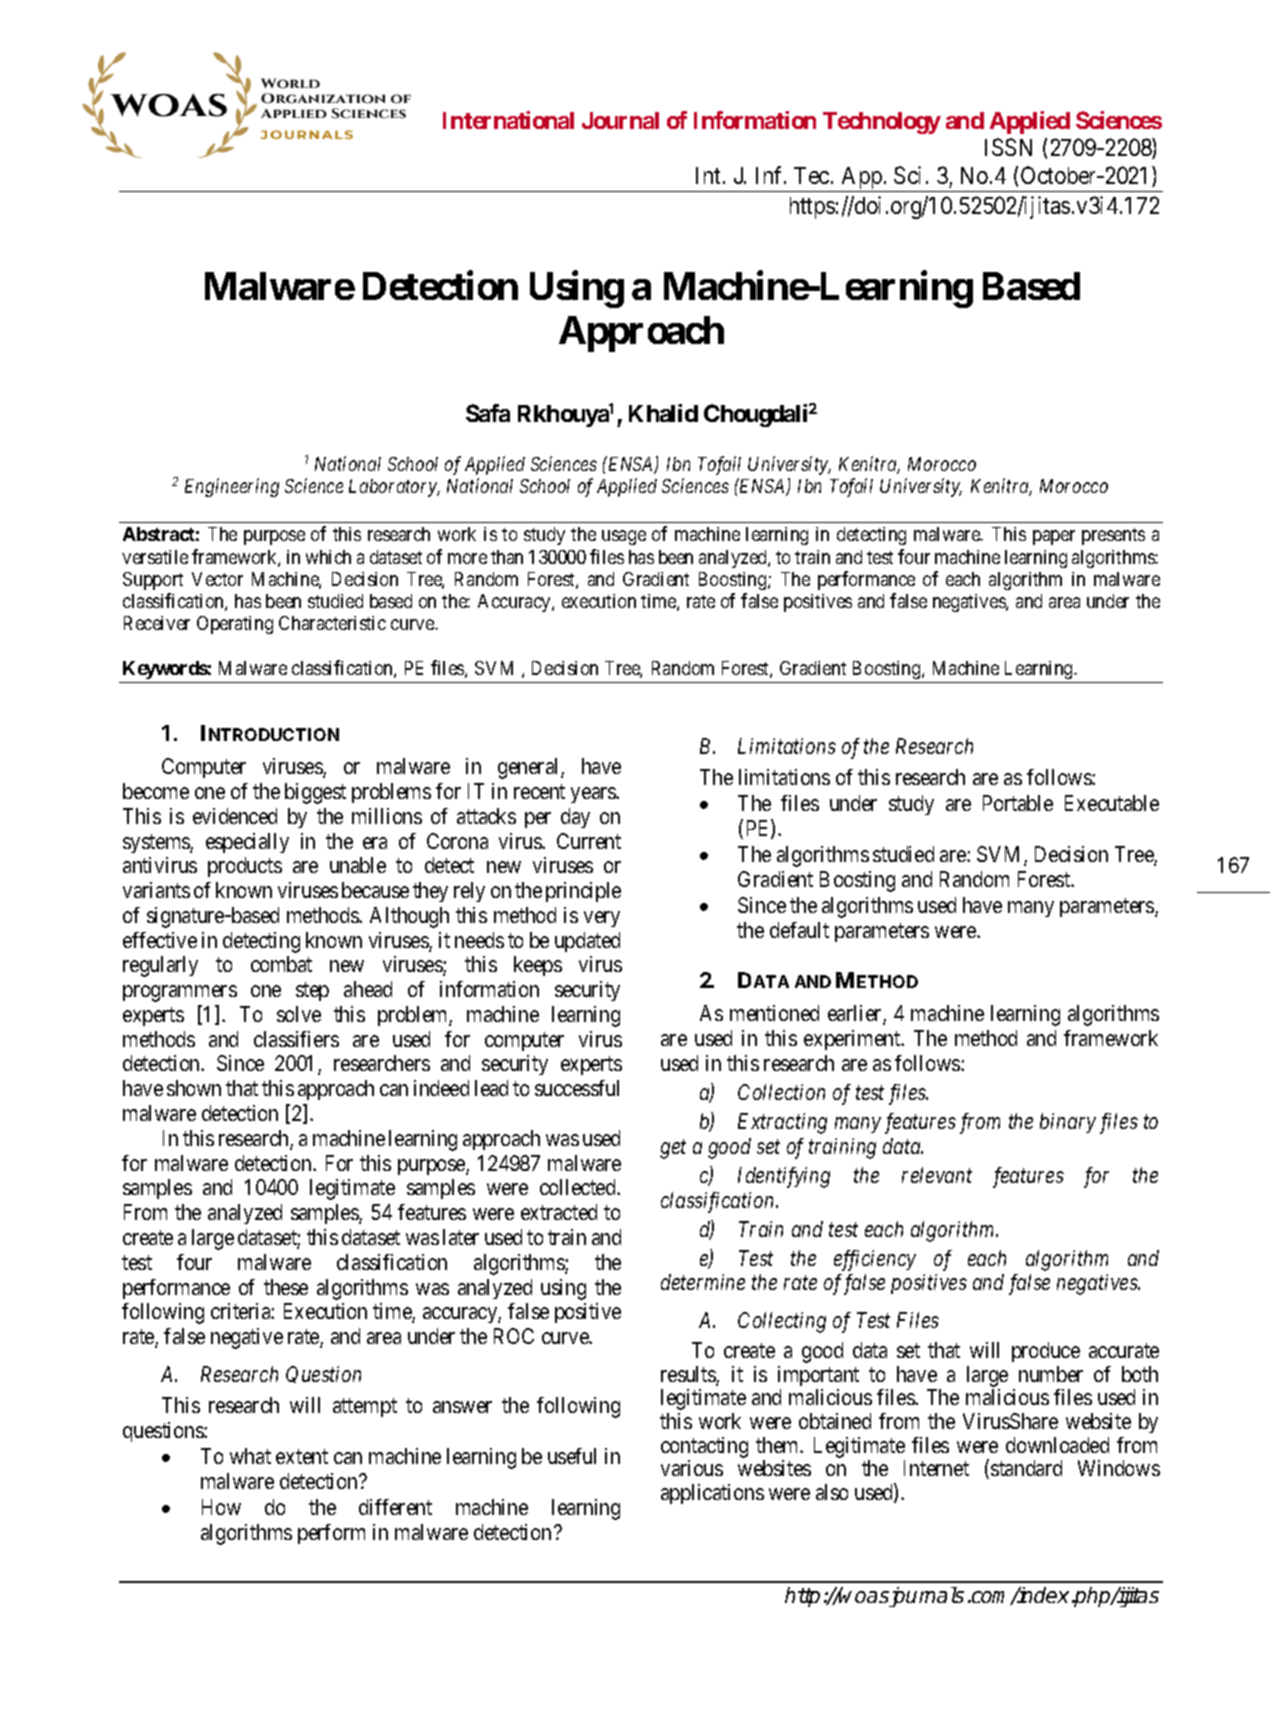 The image size is (1282, 1710). I want to click on binary, so click(1068, 1123).
